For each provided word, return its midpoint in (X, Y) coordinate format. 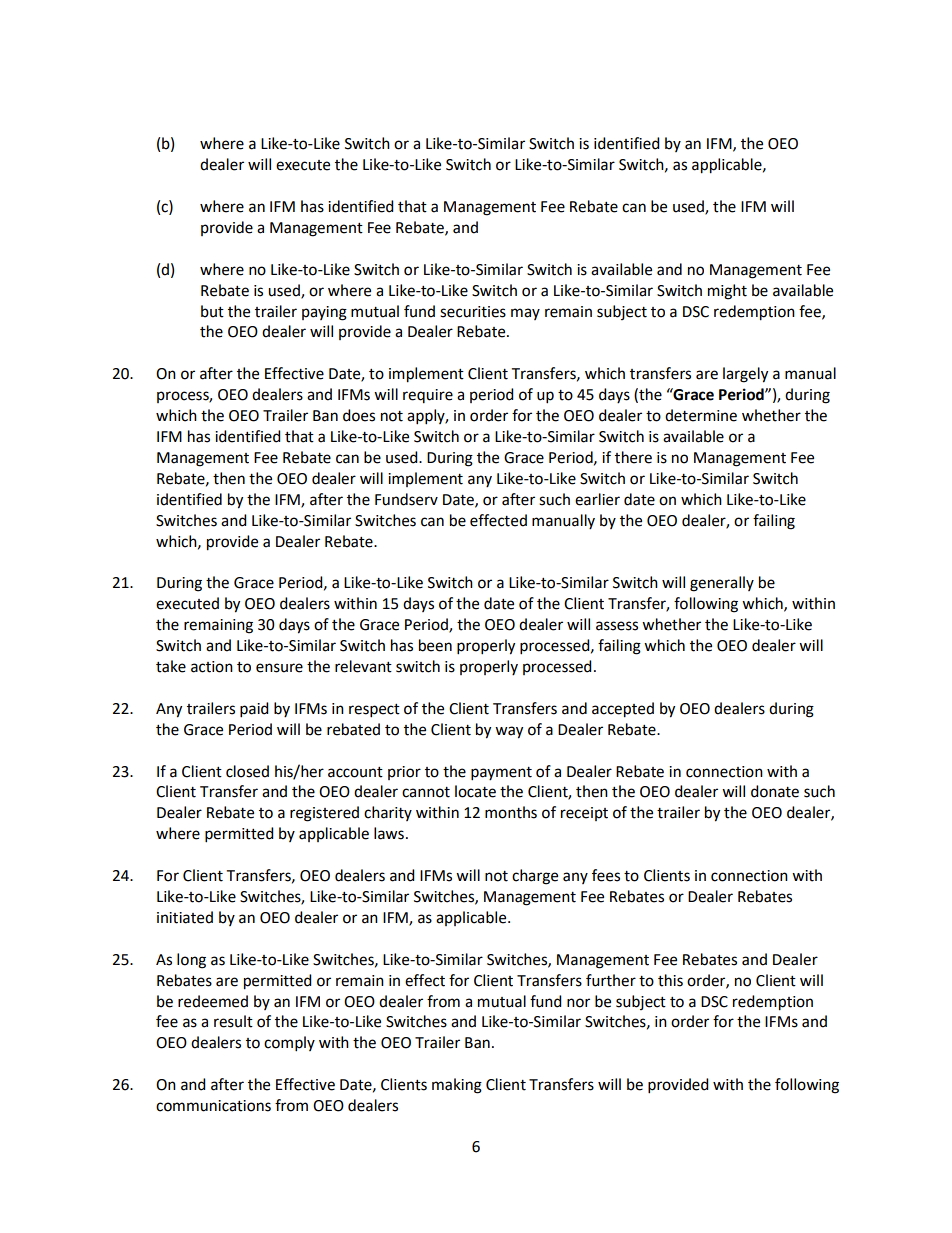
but (212, 311)
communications (213, 1106)
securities (473, 312)
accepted (623, 710)
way (509, 732)
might (727, 292)
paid (254, 710)
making (457, 1086)
